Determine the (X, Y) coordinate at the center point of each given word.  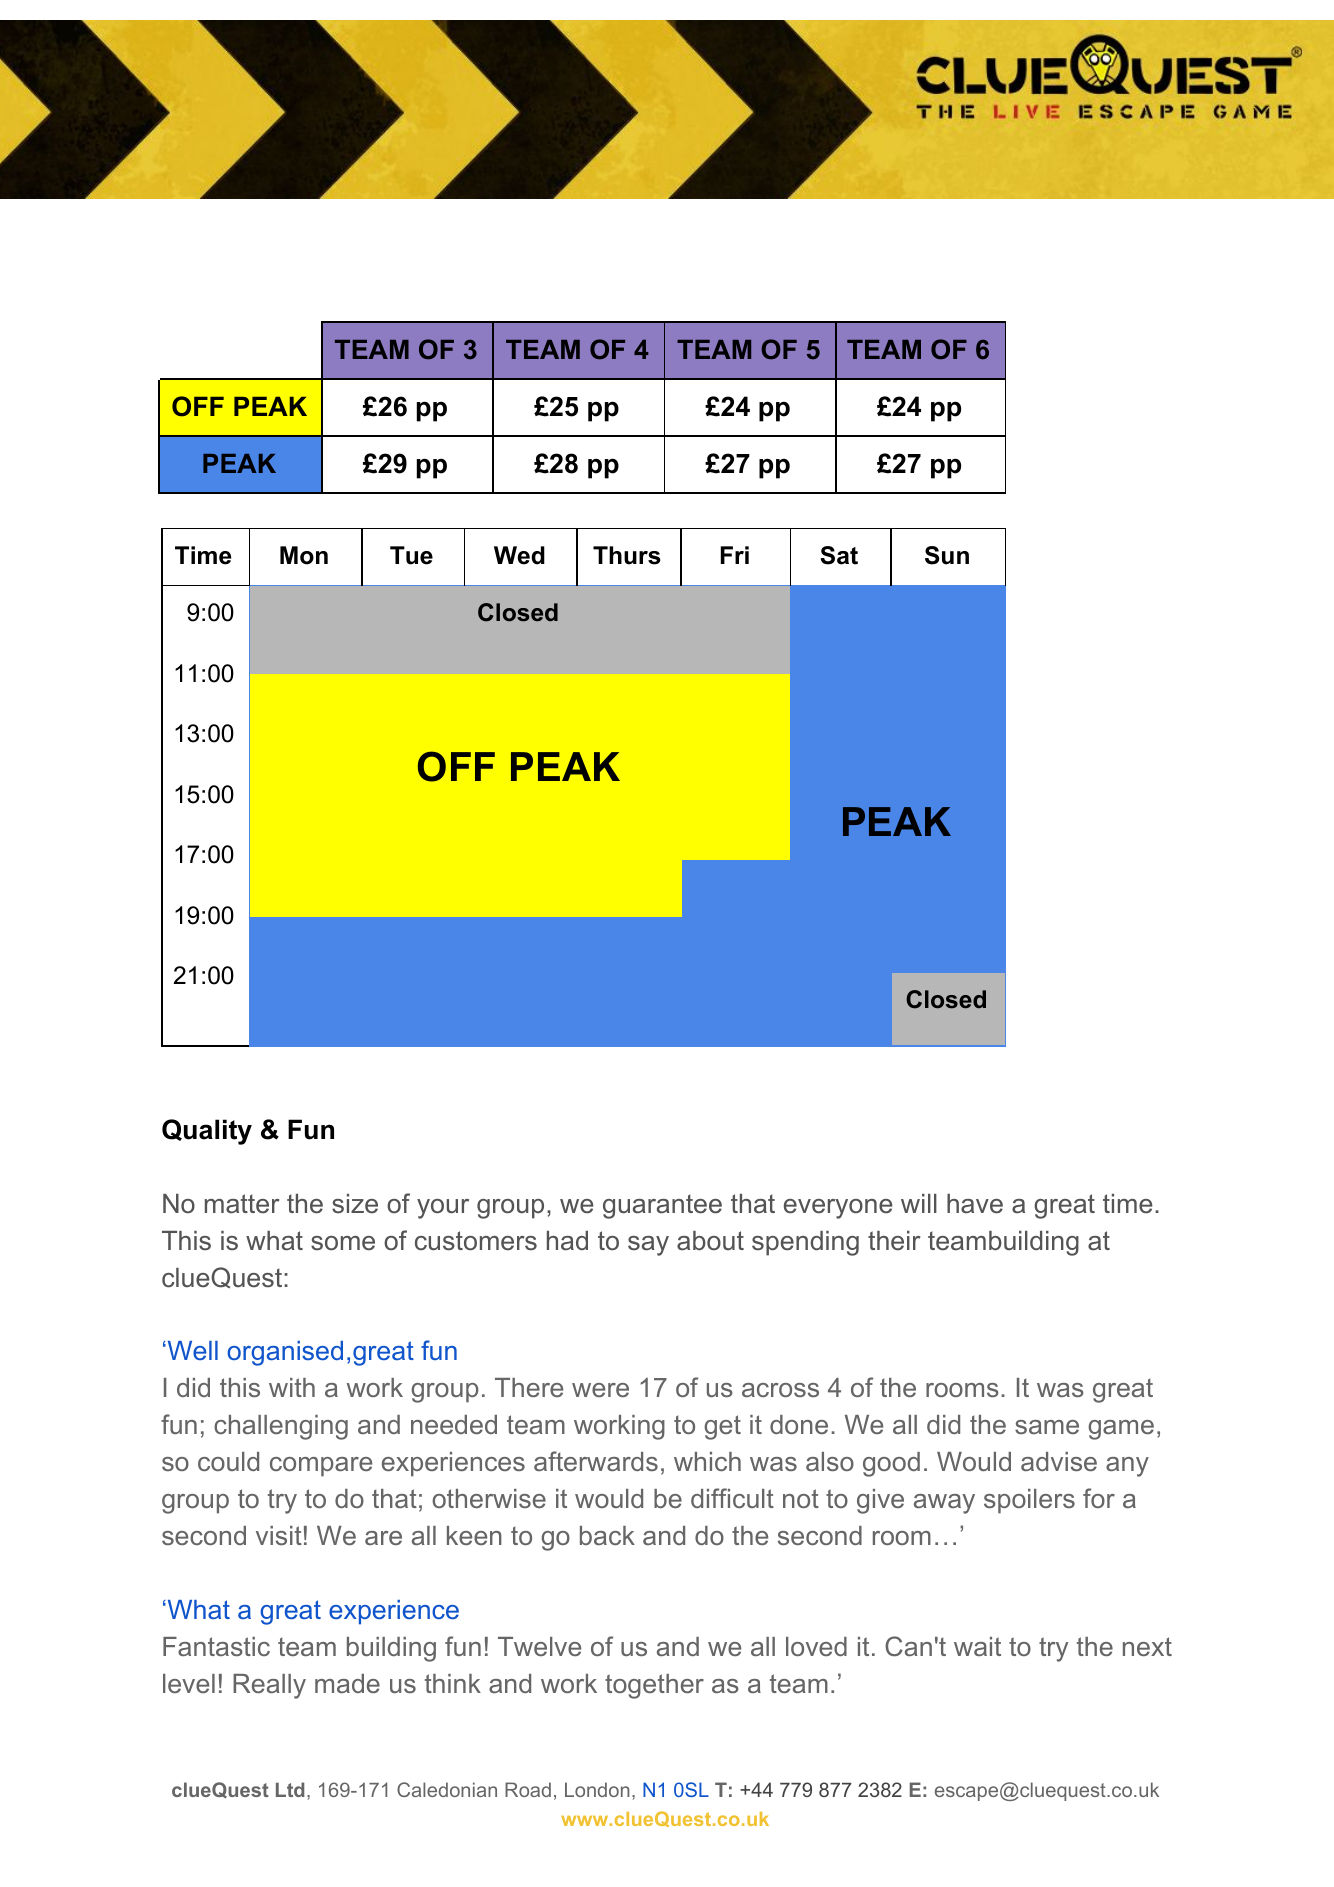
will (919, 1203)
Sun (947, 555)
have (975, 1204)
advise (1059, 1461)
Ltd (290, 1789)
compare (321, 1467)
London (597, 1789)
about (710, 1241)
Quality (207, 1132)
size (355, 1204)
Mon (304, 555)
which (707, 1461)
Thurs (627, 555)
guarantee (662, 1206)
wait (977, 1646)
